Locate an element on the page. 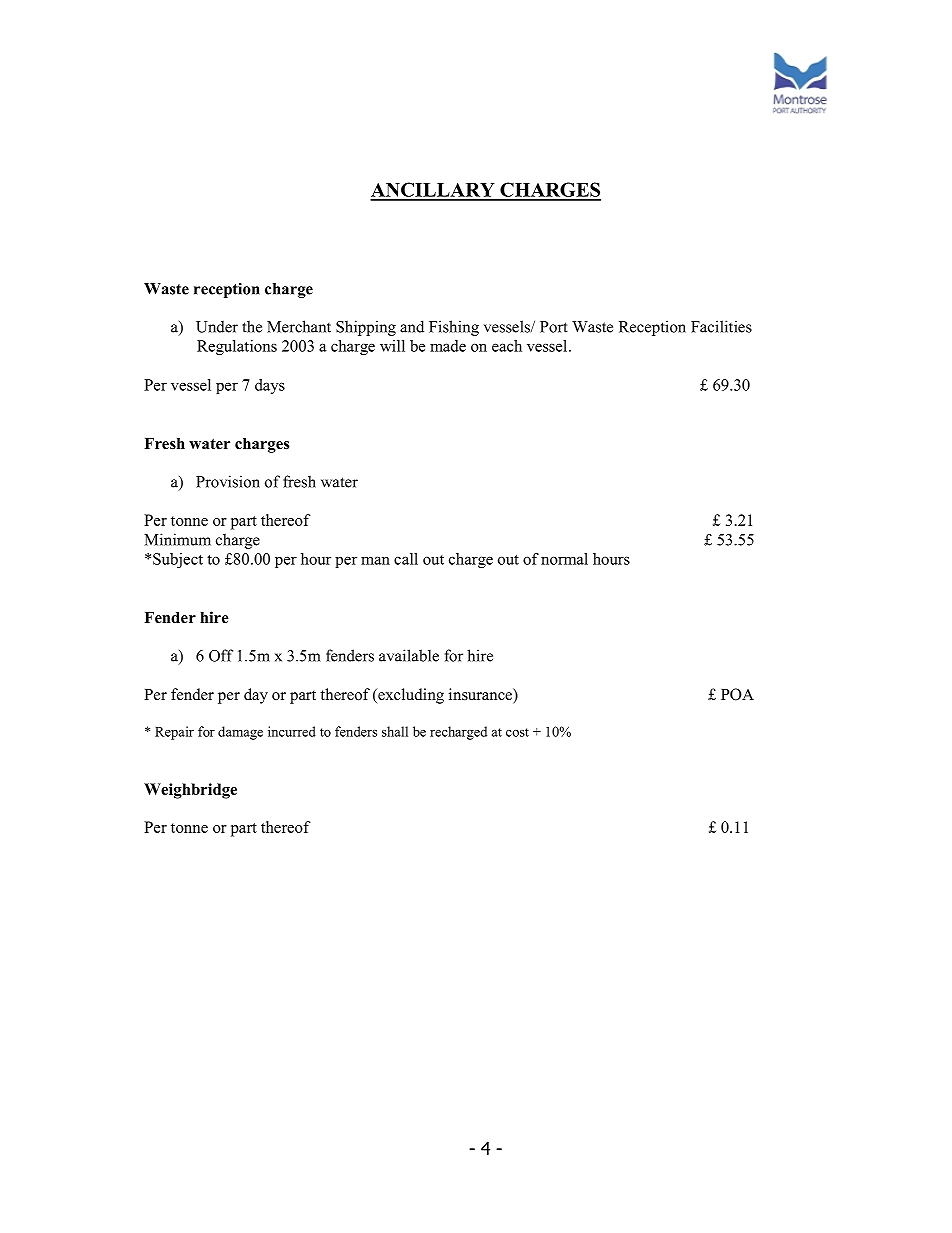  Regulations is located at coordinates (237, 347).
